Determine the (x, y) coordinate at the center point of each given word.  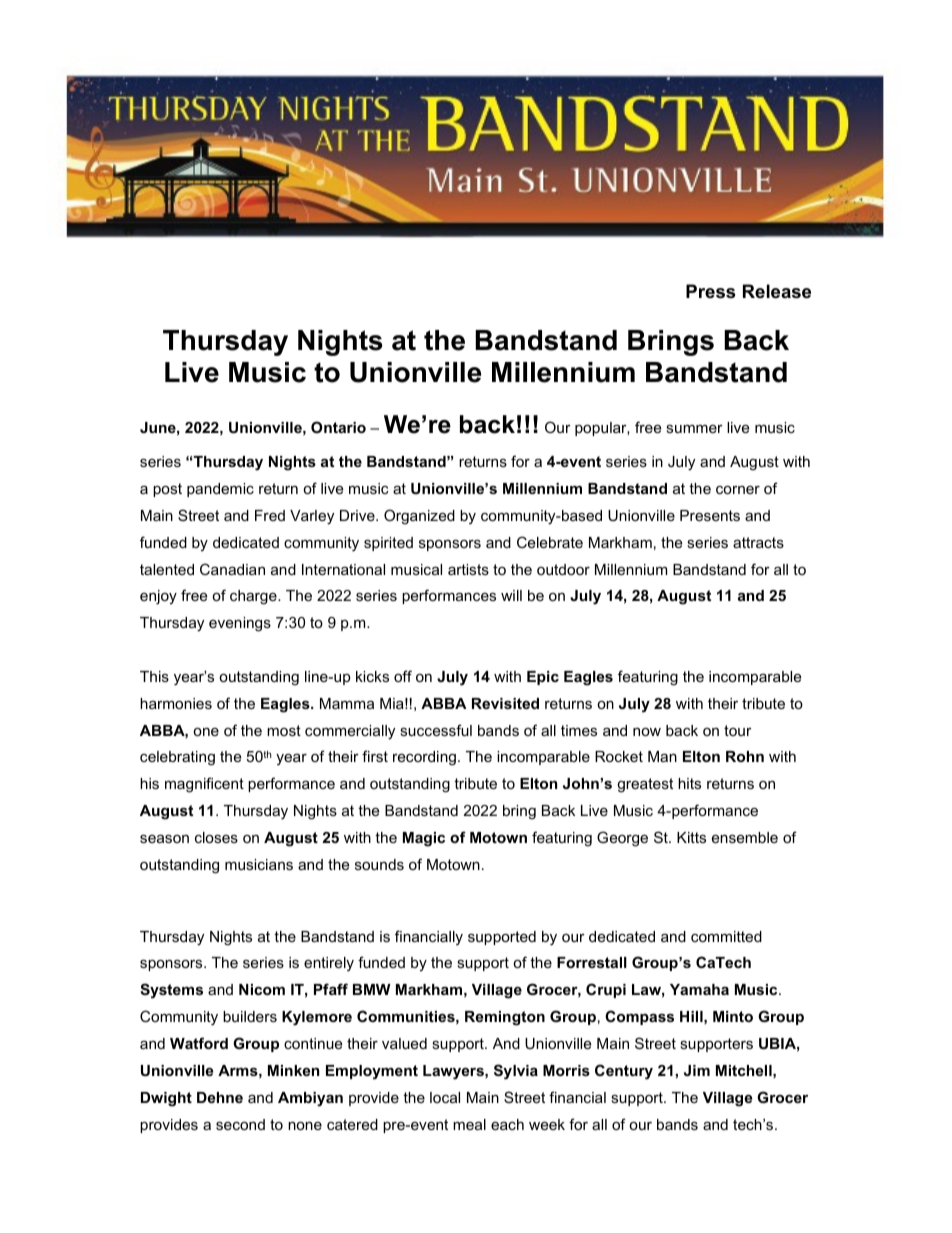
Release (777, 291)
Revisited (505, 703)
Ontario (338, 427)
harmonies (176, 703)
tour (738, 730)
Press (710, 291)
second (240, 1124)
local (445, 1097)
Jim (697, 1070)
